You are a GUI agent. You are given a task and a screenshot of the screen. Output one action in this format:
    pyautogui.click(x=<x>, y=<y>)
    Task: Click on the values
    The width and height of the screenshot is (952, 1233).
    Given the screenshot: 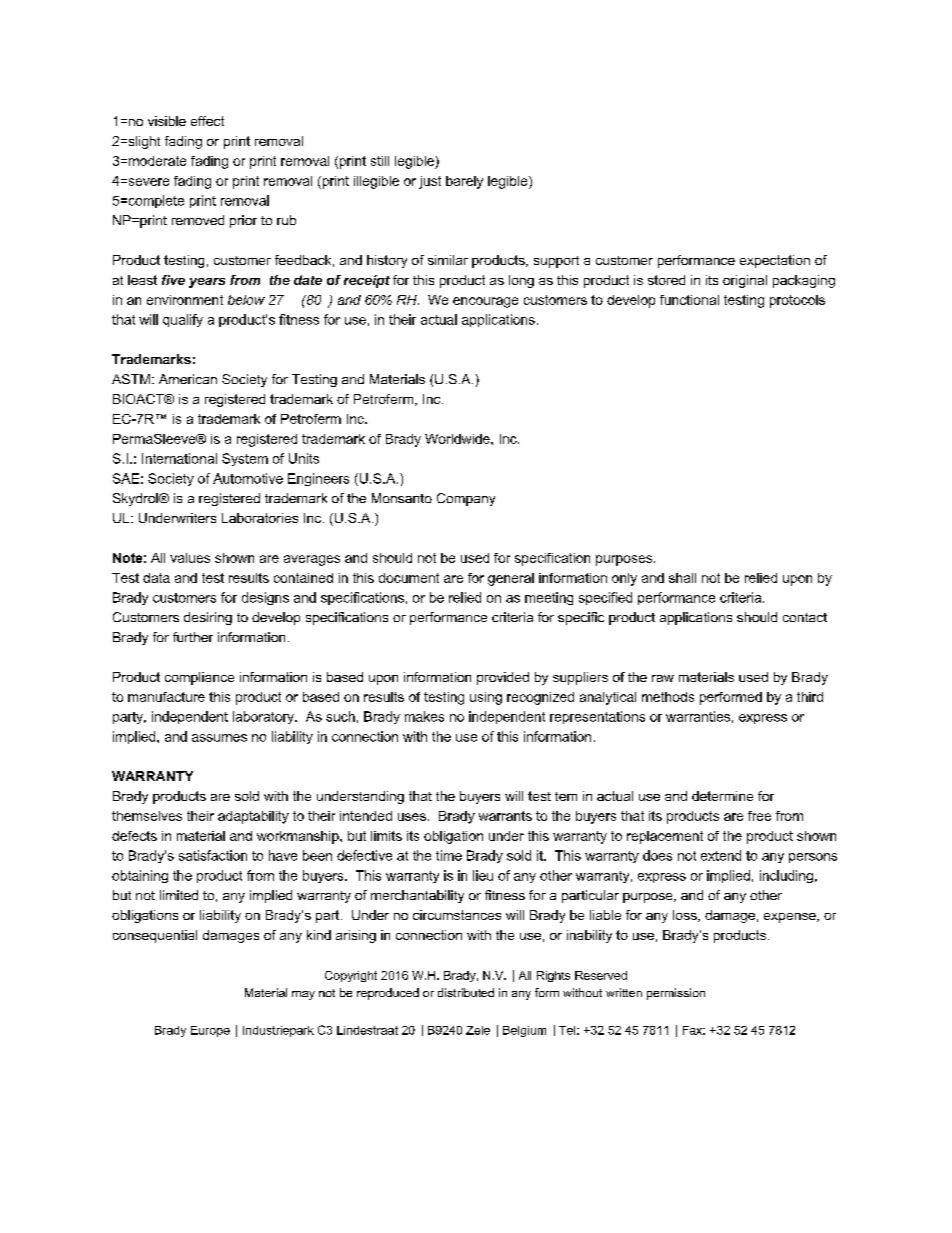 What is the action you would take?
    pyautogui.click(x=190, y=558)
